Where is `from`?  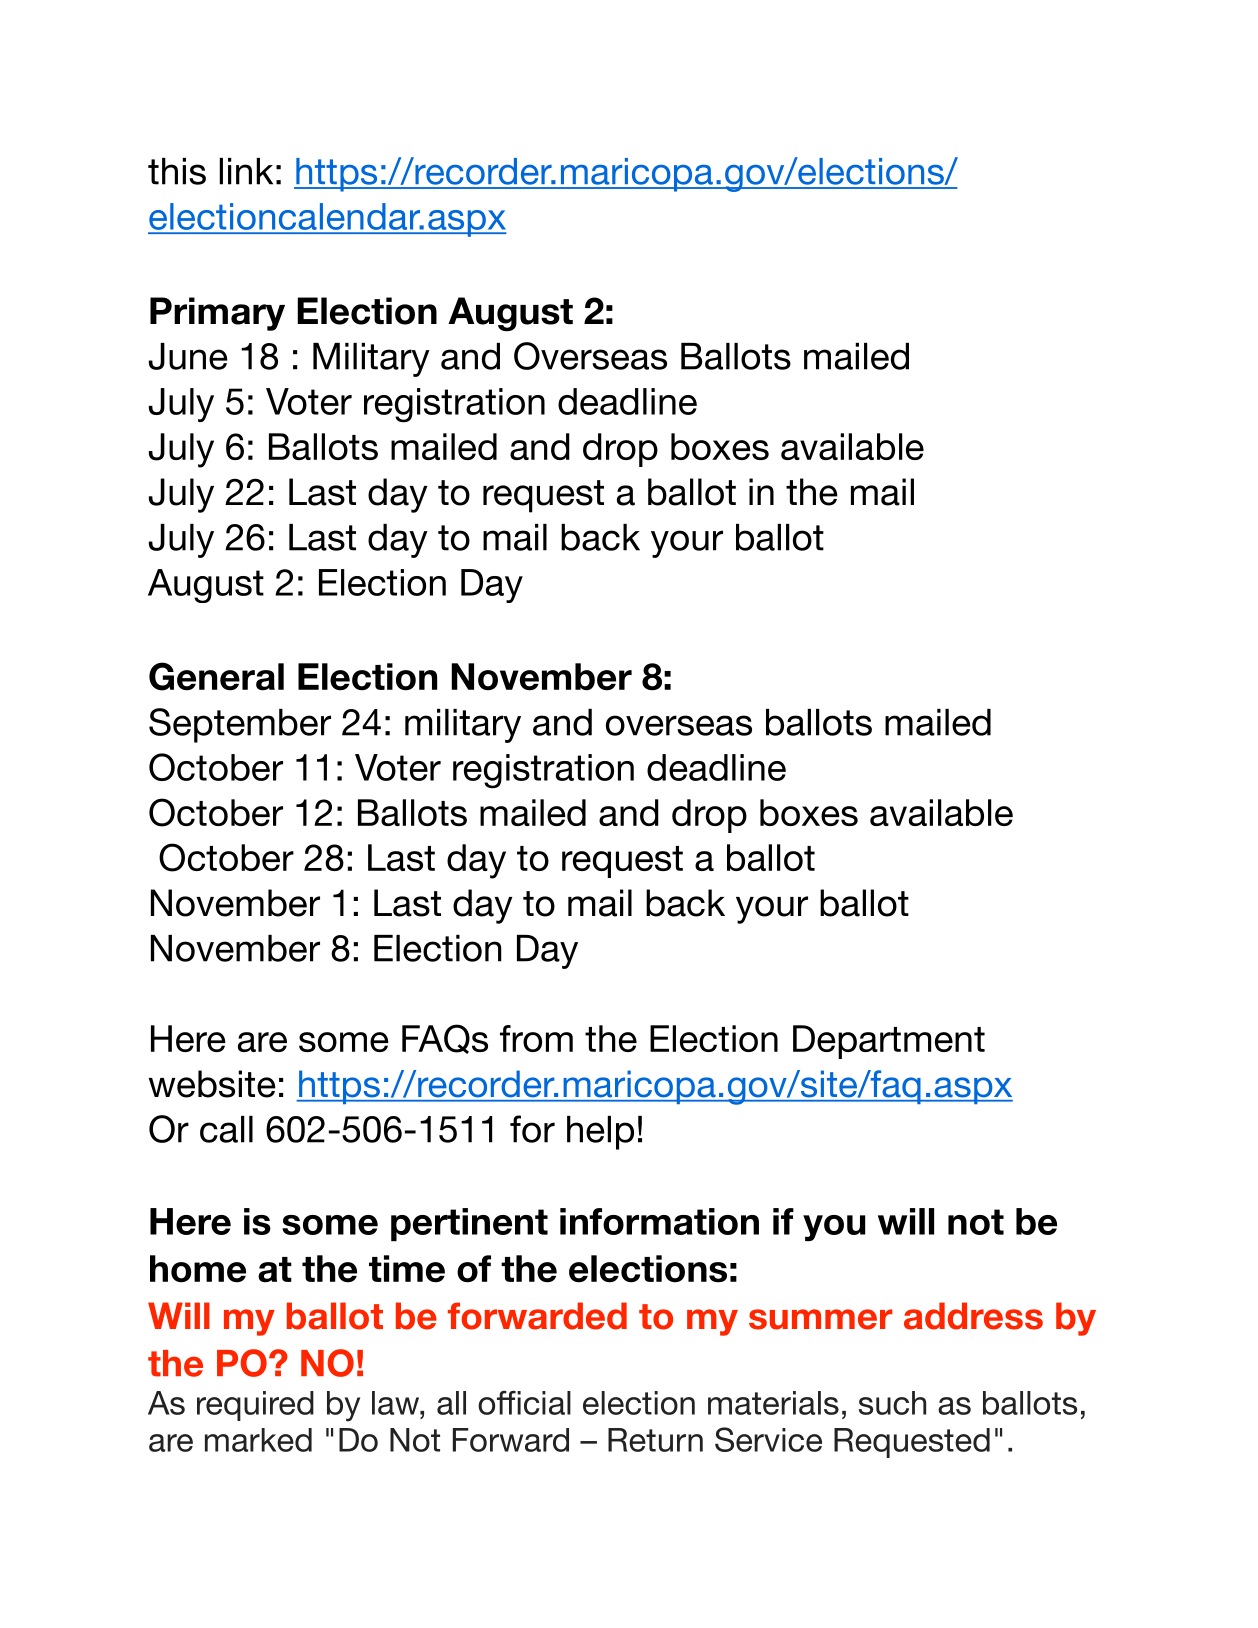
from is located at coordinates (536, 1038).
